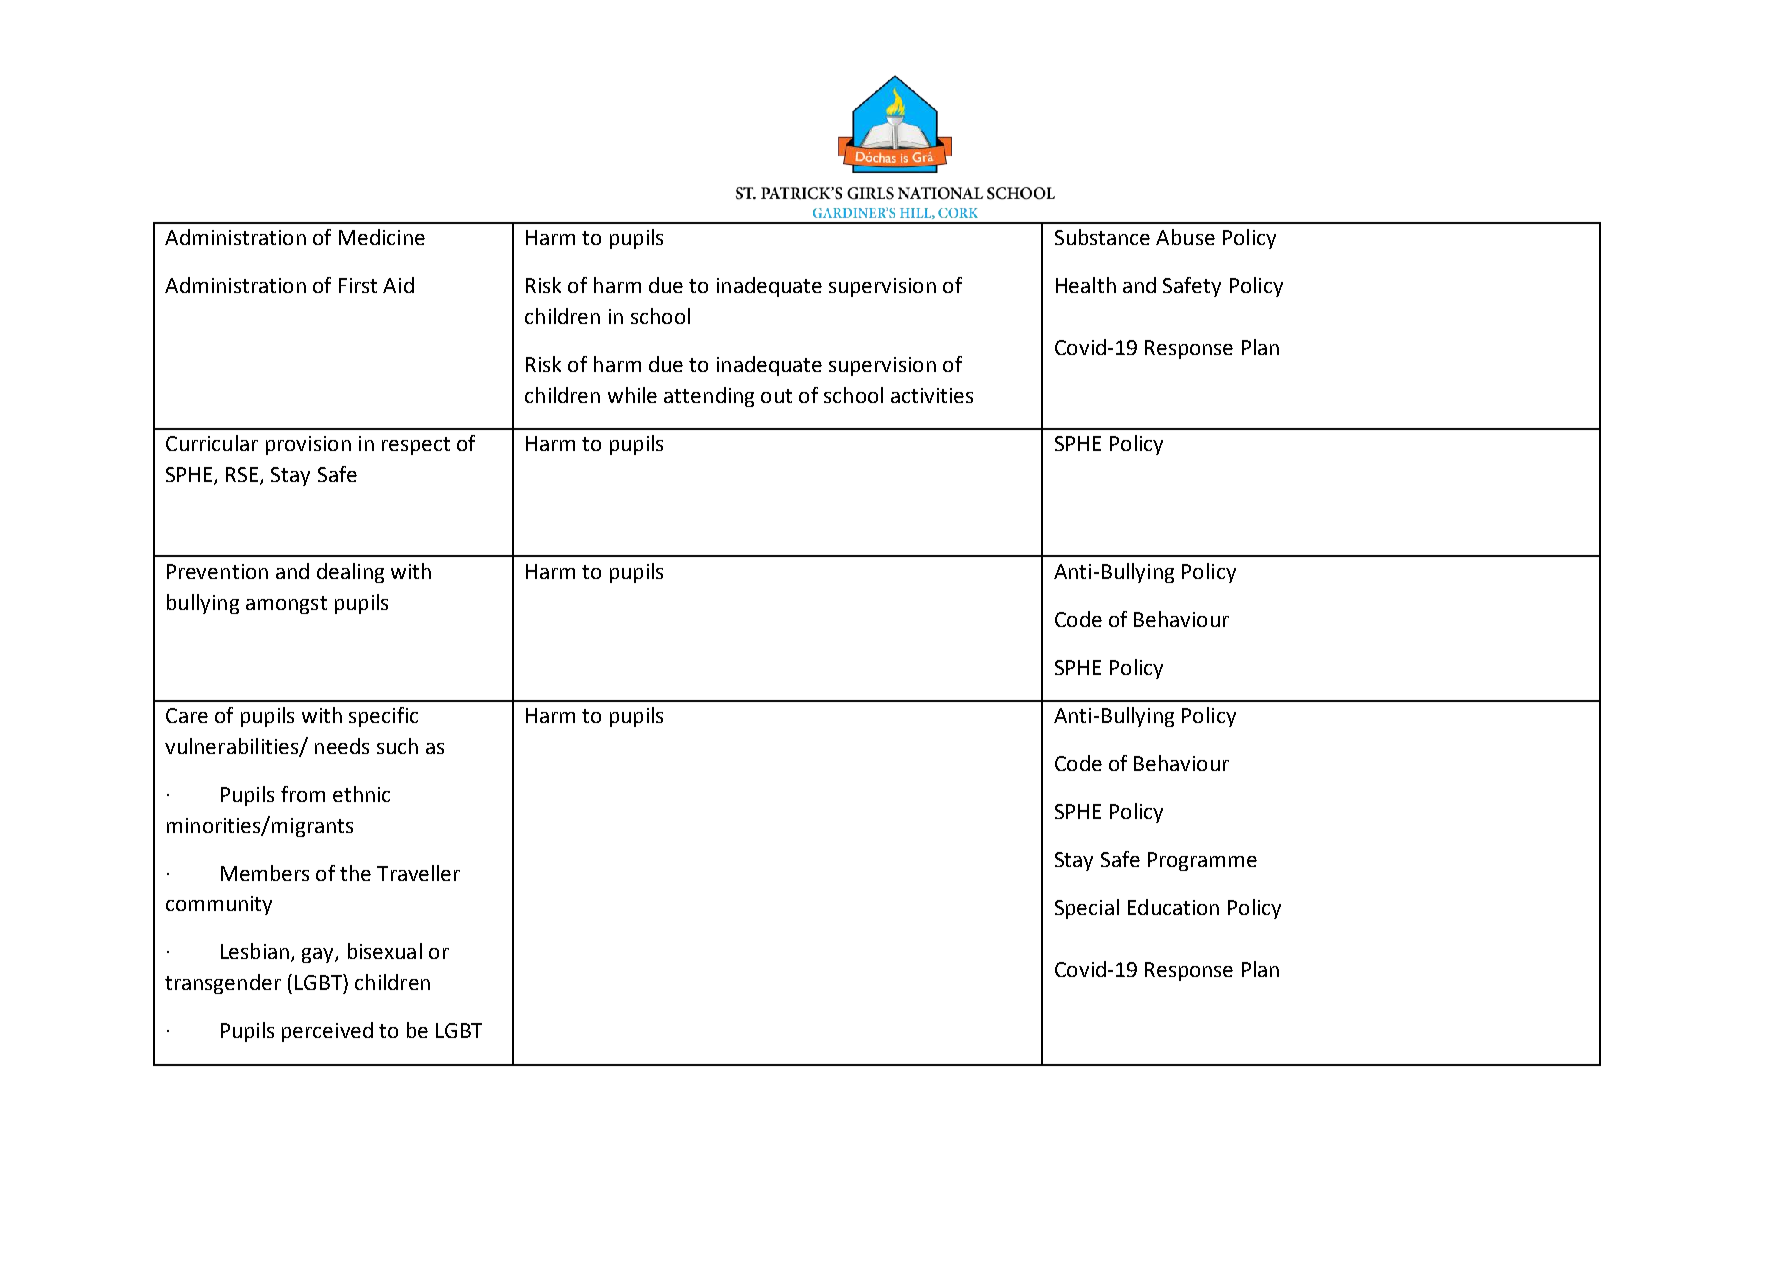 The image size is (1790, 1266). What do you see at coordinates (1086, 285) in the screenshot?
I see `Health` at bounding box center [1086, 285].
